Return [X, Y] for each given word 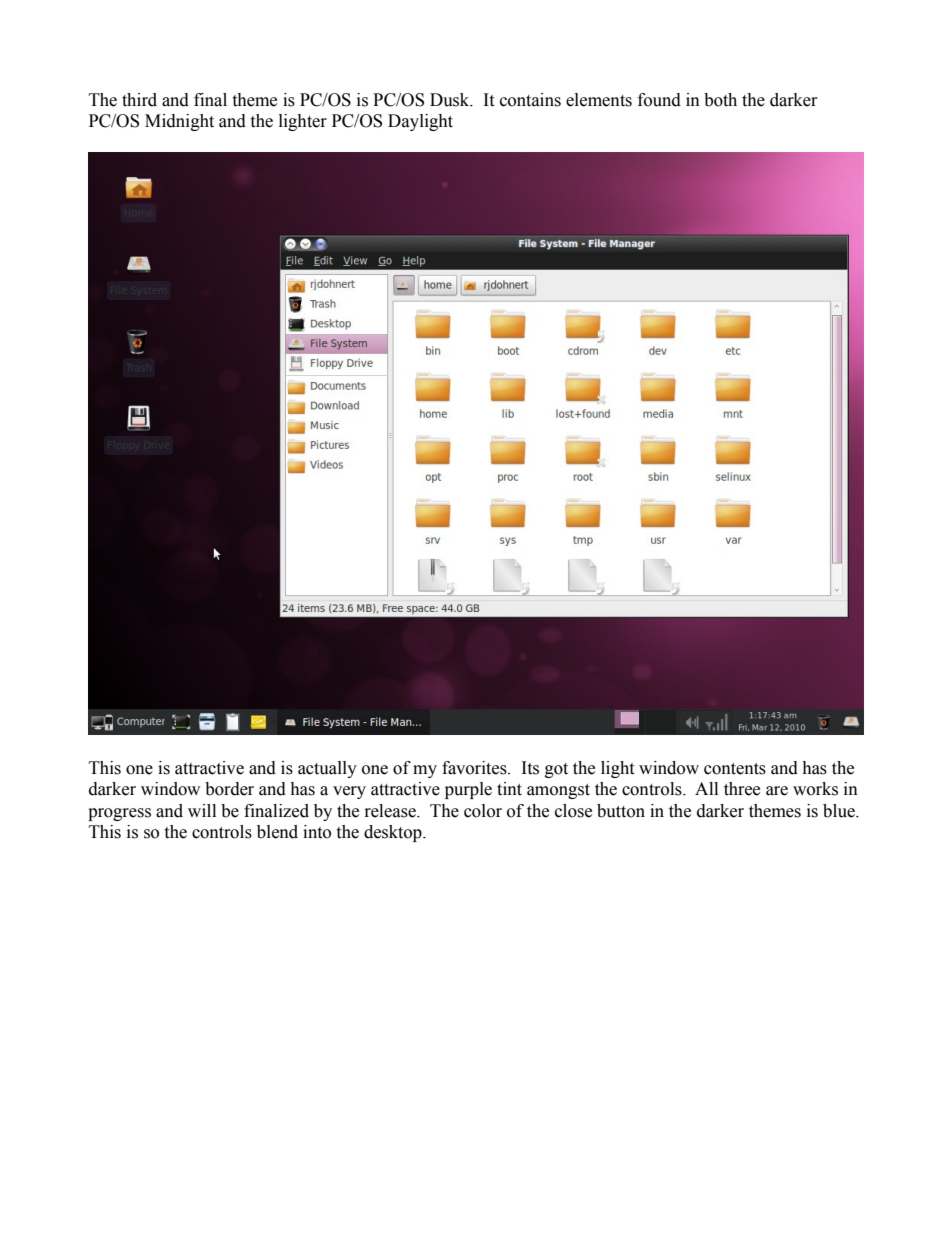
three [742, 789]
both [720, 100]
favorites [475, 768]
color [483, 811]
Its [530, 768]
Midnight [179, 122]
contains [530, 100]
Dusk [451, 100]
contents [735, 769]
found [659, 100]
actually [327, 769]
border [229, 789]
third [139, 100]
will [202, 810]
